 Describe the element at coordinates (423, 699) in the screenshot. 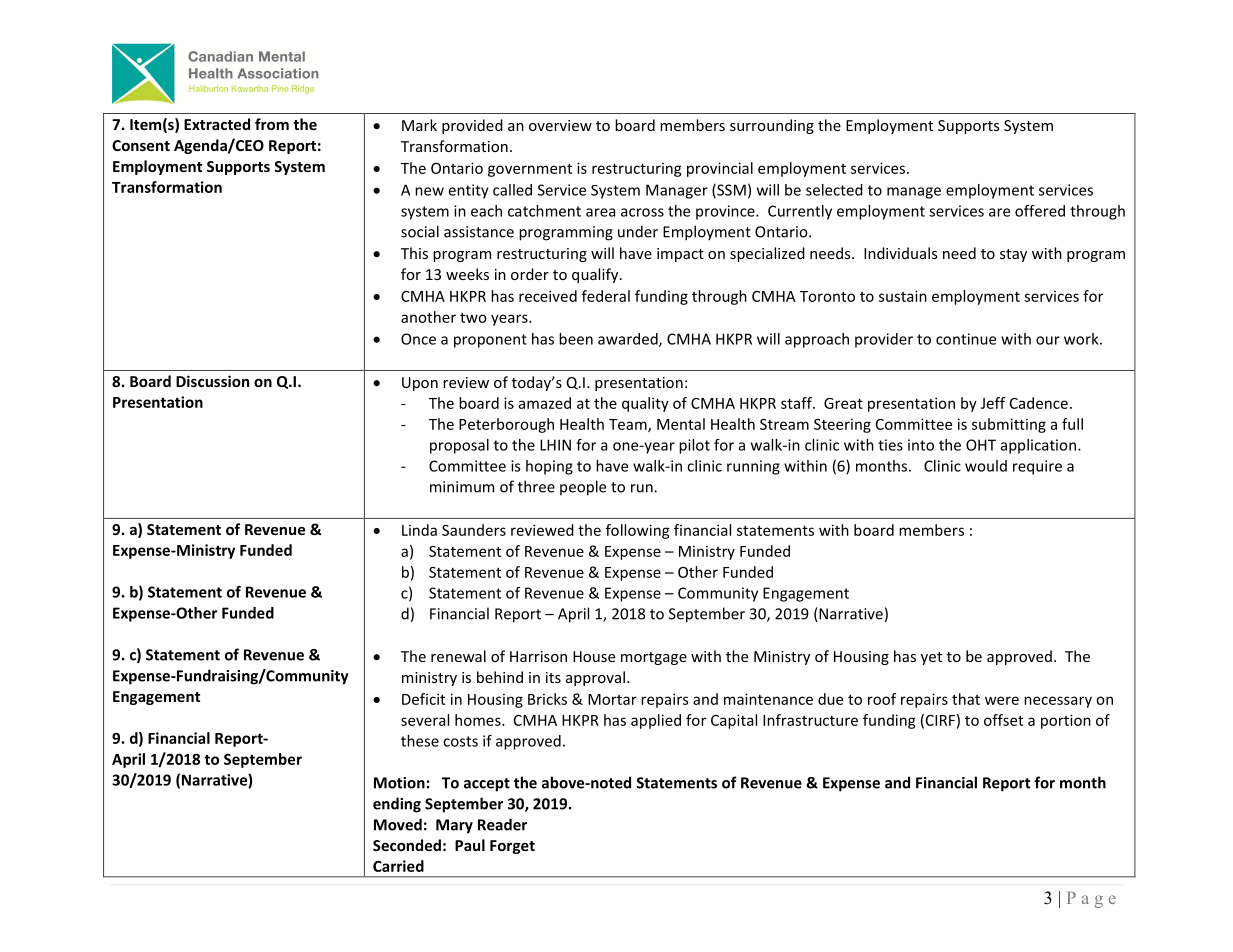

I see `Deficit` at that location.
